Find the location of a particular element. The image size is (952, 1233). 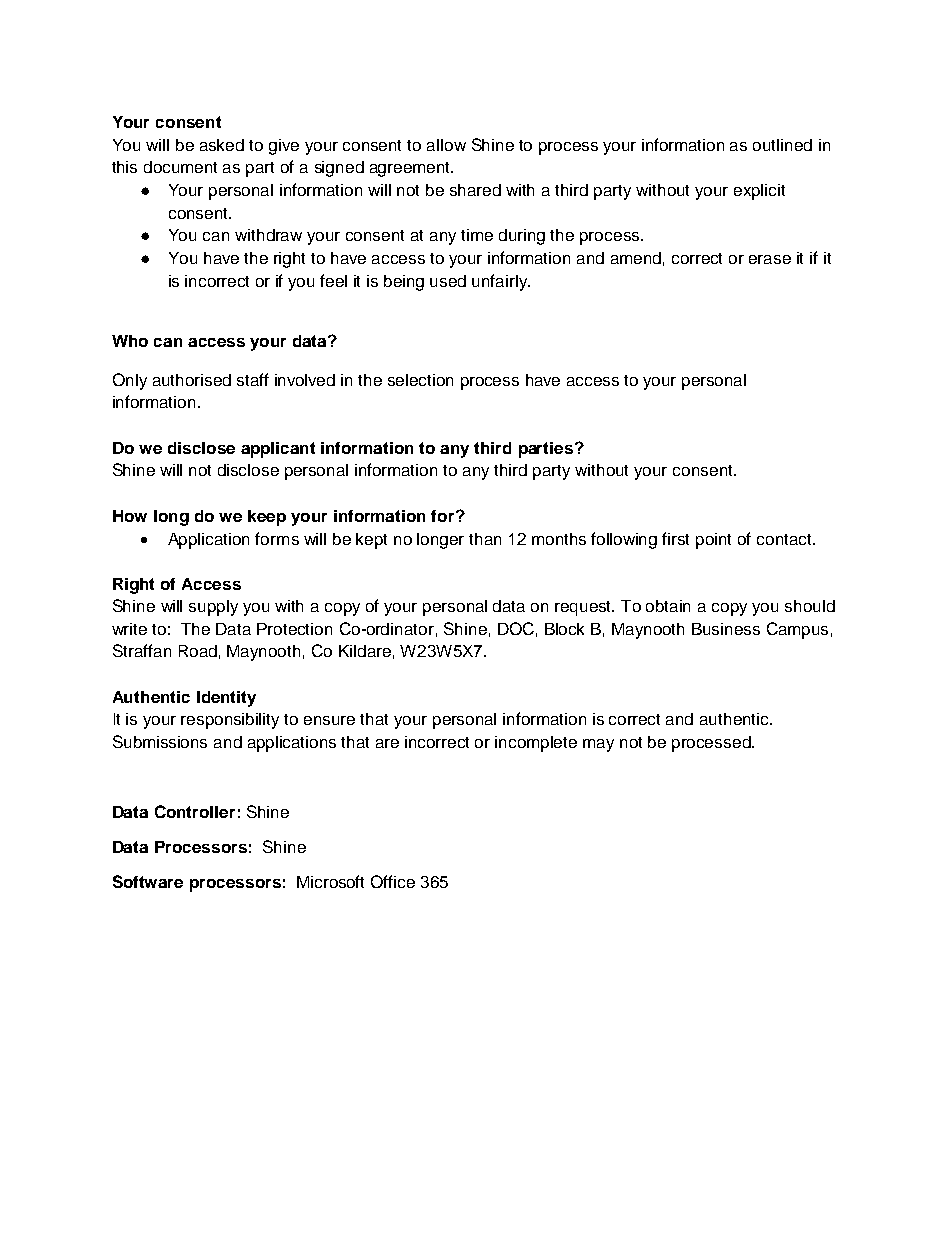

explicit is located at coordinates (759, 192).
